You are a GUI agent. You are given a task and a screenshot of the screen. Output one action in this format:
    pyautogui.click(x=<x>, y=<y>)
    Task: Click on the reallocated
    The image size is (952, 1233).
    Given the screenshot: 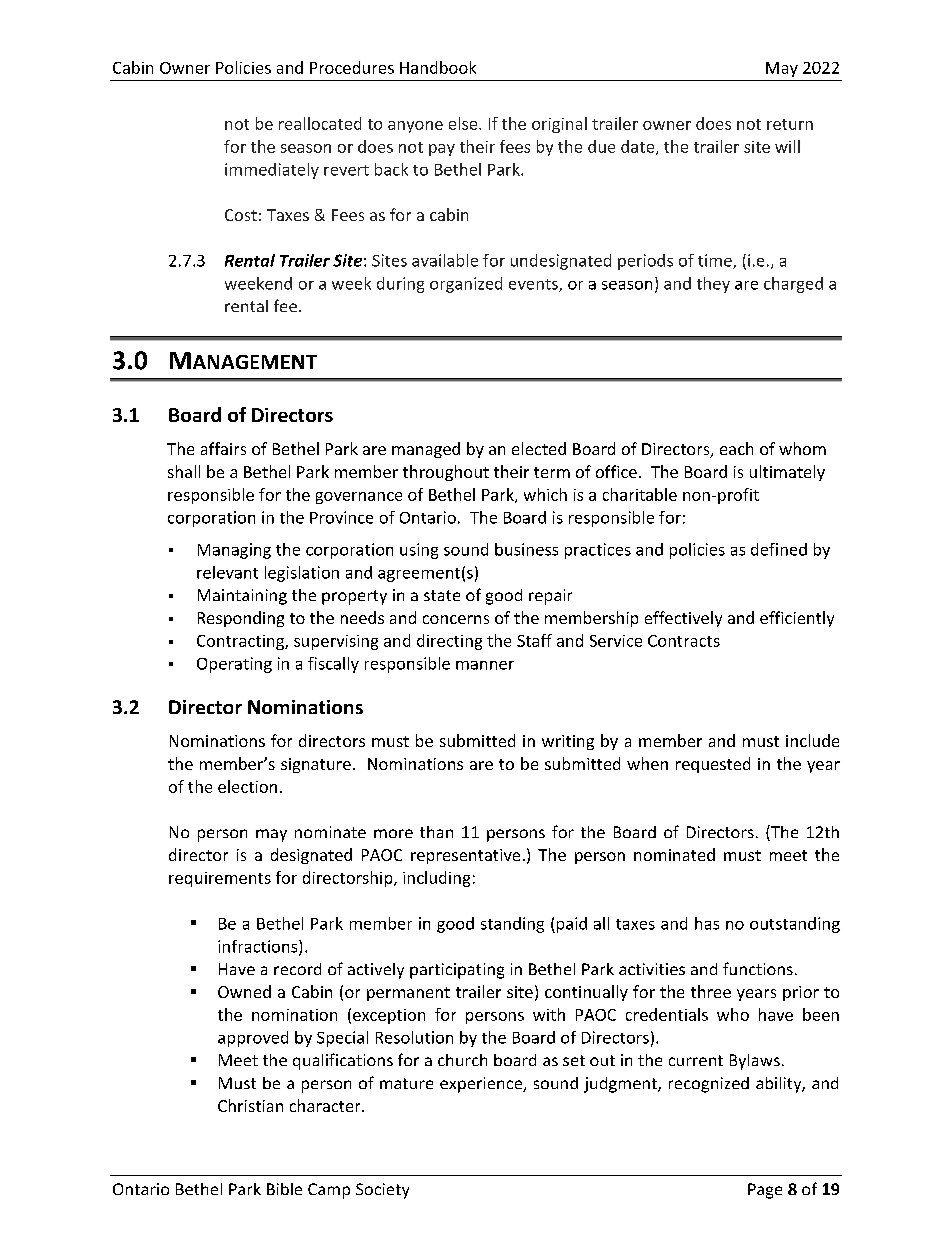 What is the action you would take?
    pyautogui.click(x=320, y=123)
